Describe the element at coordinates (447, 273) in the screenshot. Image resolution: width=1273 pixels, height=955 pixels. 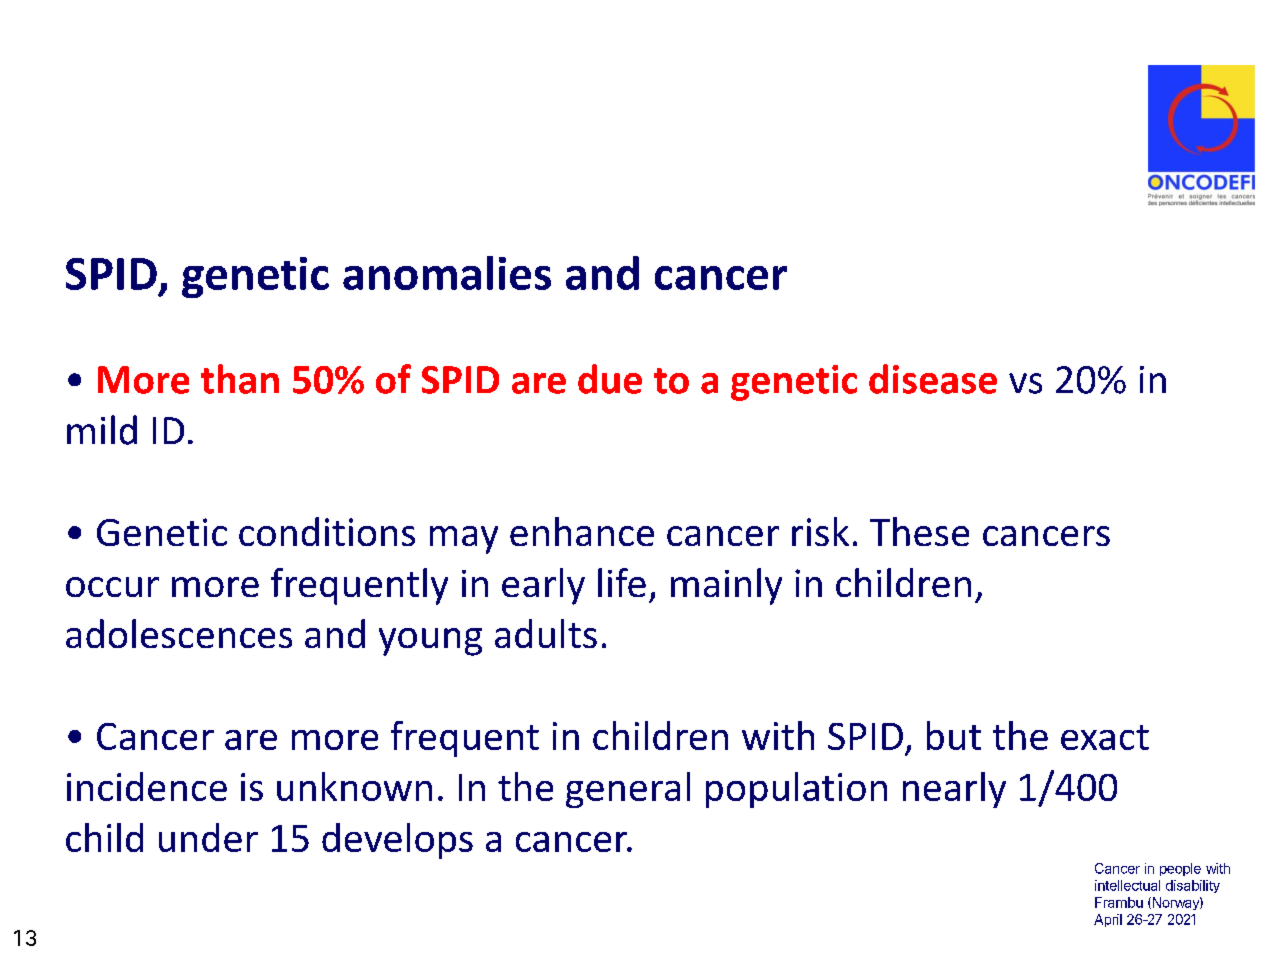
I see `anomalies` at that location.
